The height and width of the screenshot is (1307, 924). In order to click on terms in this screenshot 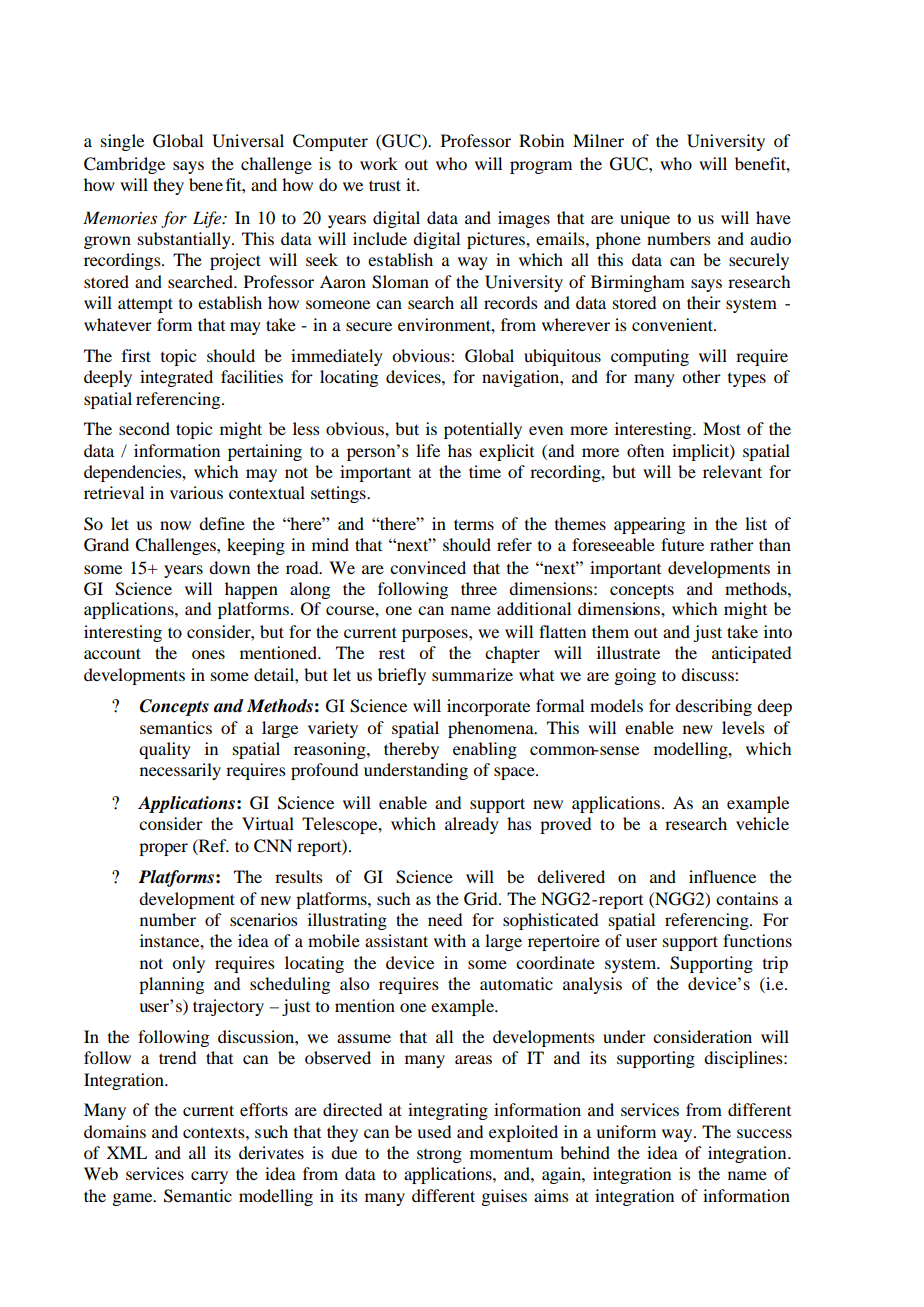, I will do `click(474, 524)`.
